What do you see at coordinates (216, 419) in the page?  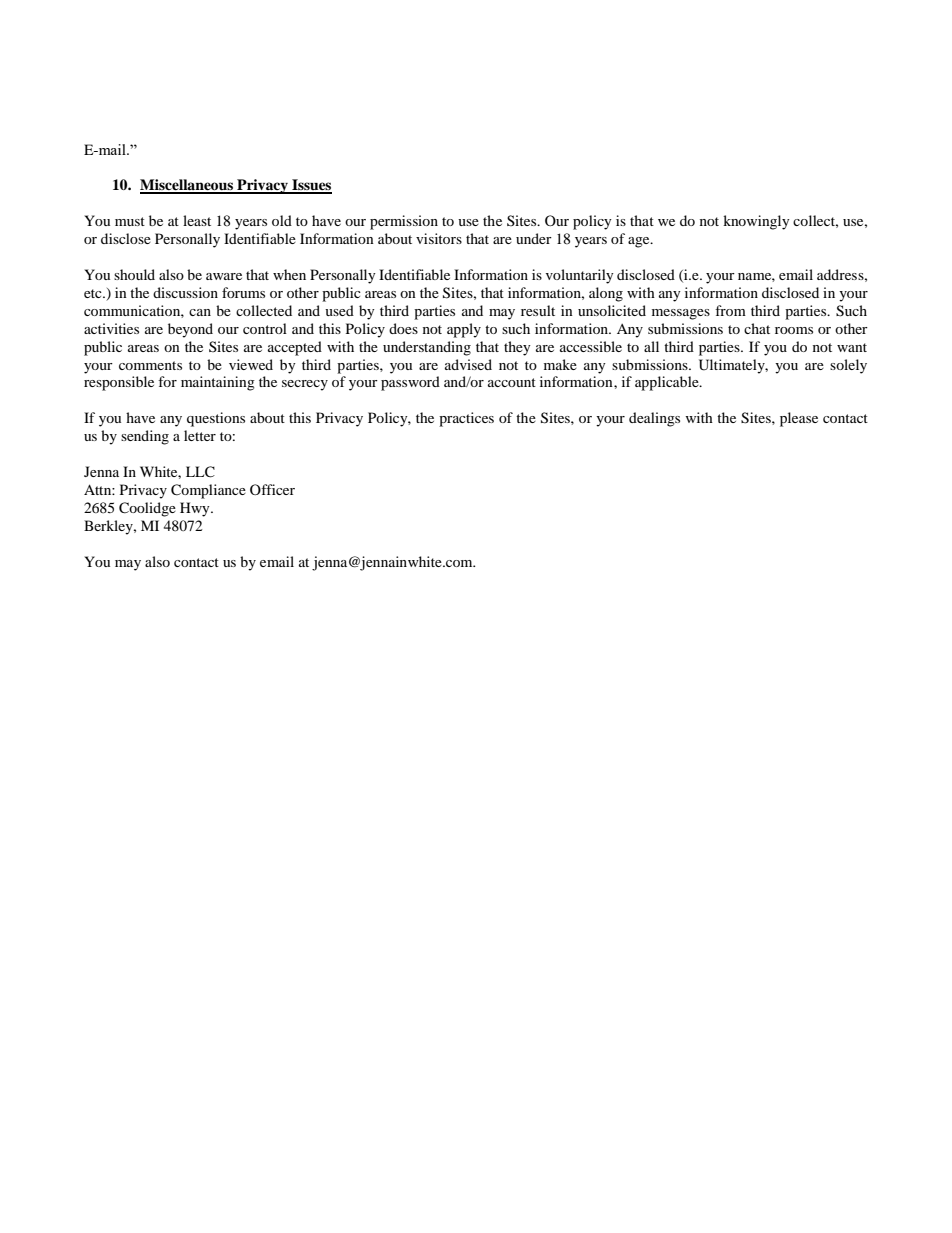 I see `questions` at bounding box center [216, 419].
